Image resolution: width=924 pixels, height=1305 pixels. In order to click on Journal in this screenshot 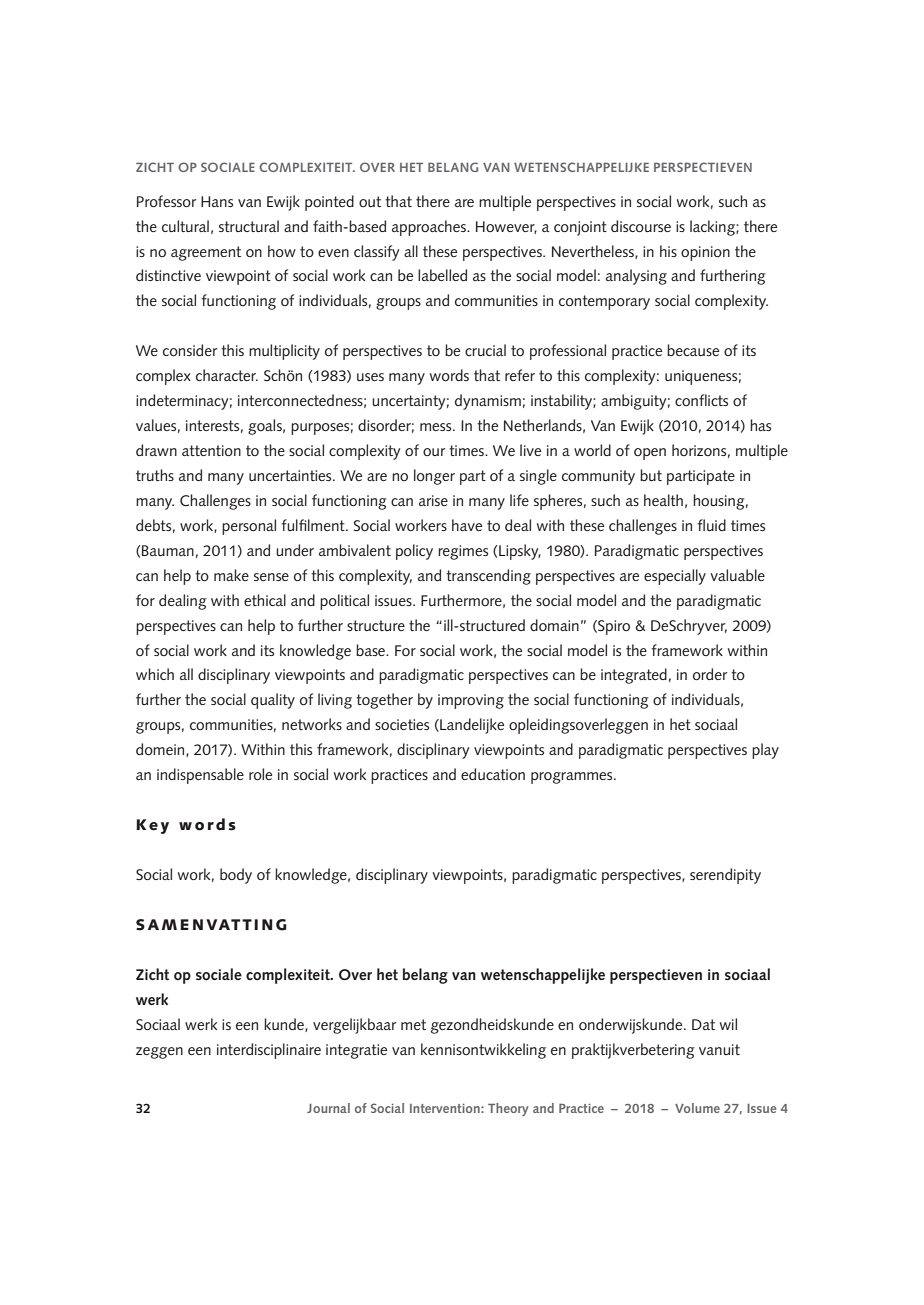, I will do `click(328, 1108)`.
